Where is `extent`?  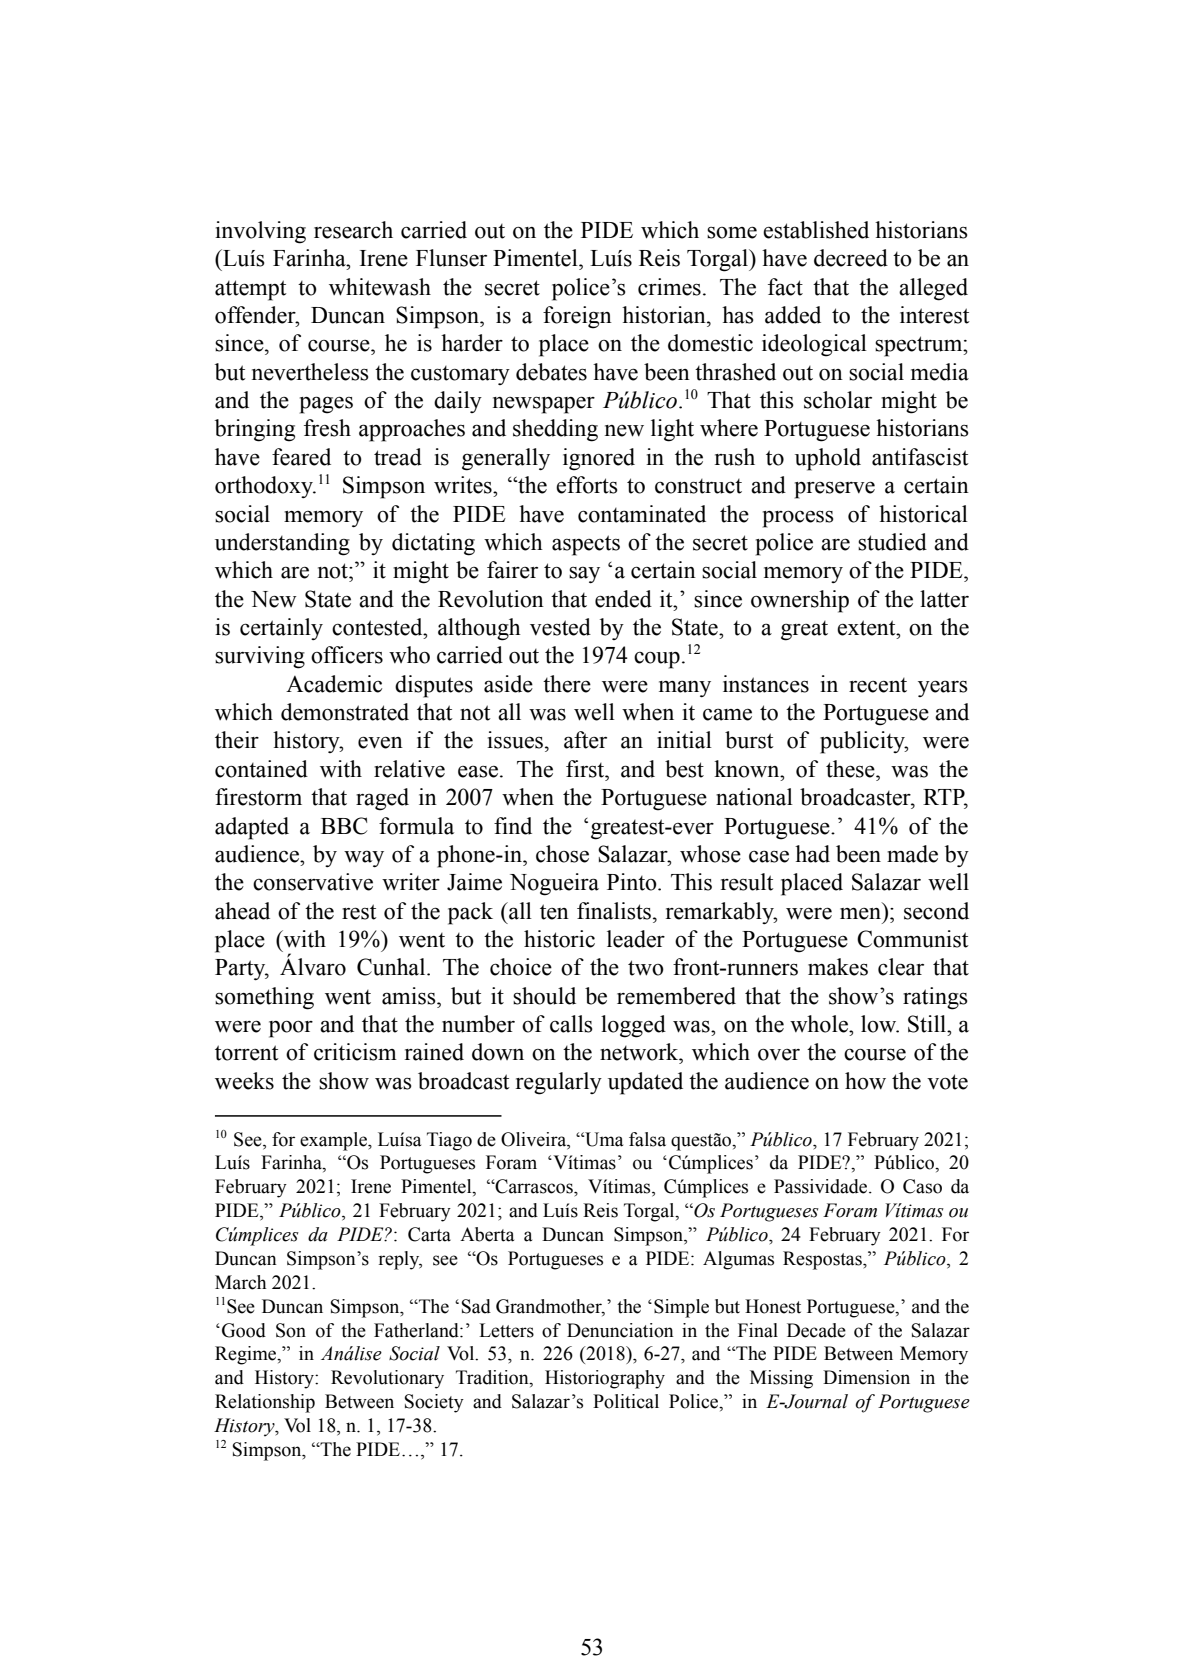 extent is located at coordinates (867, 628).
